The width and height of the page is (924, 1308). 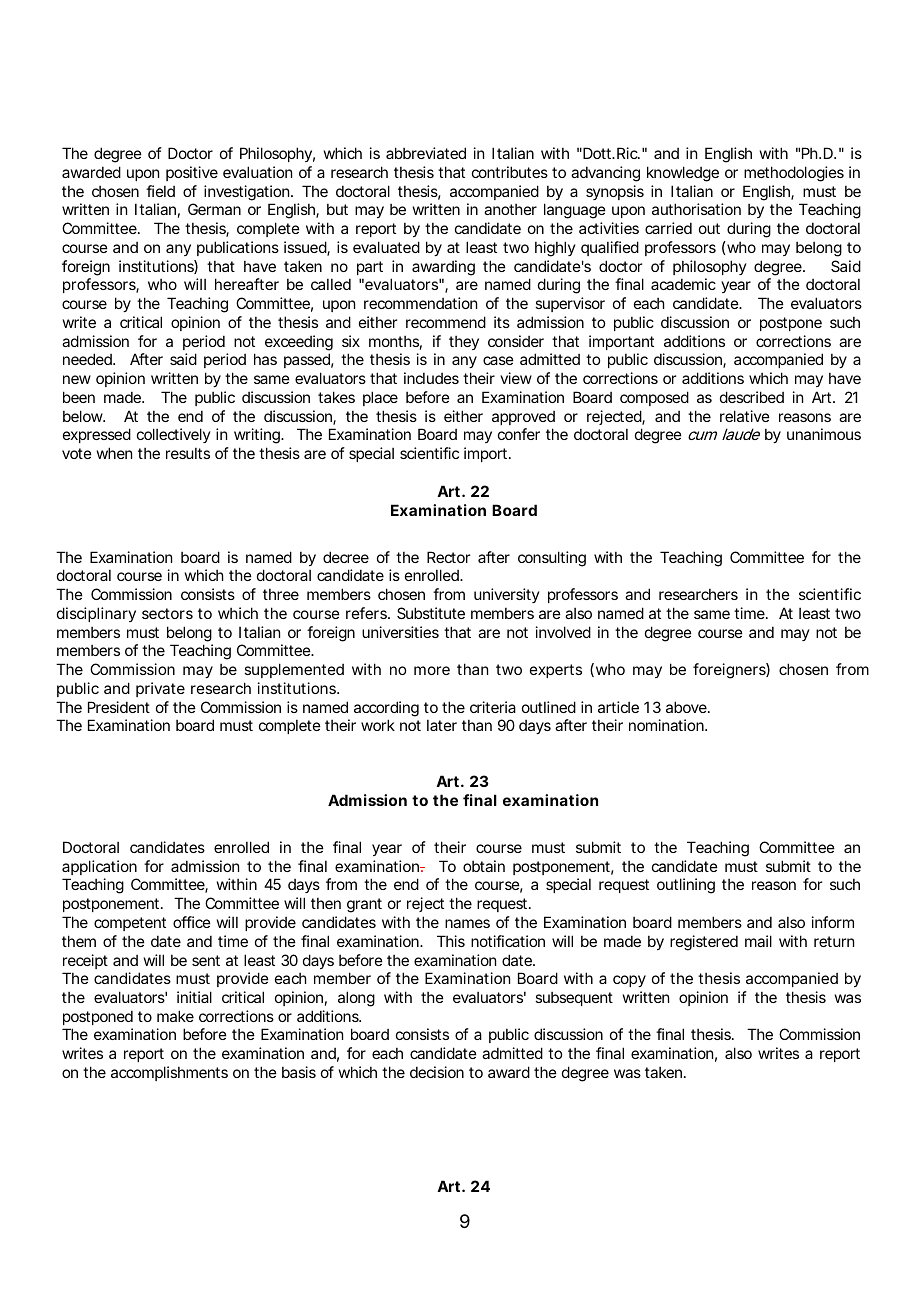 What do you see at coordinates (437, 1072) in the page?
I see `decision` at bounding box center [437, 1072].
